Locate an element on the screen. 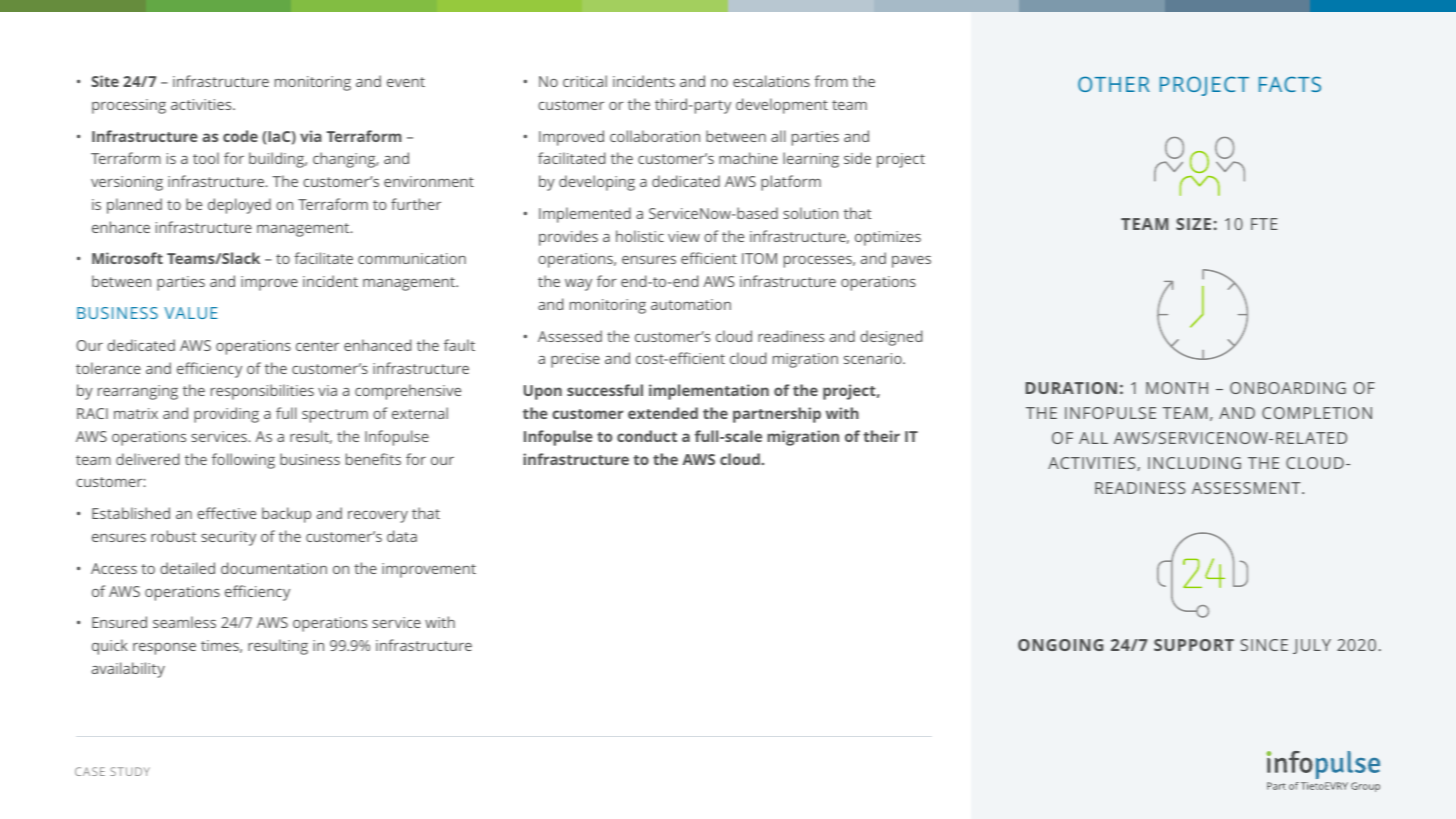  OTHER is located at coordinates (1114, 84).
